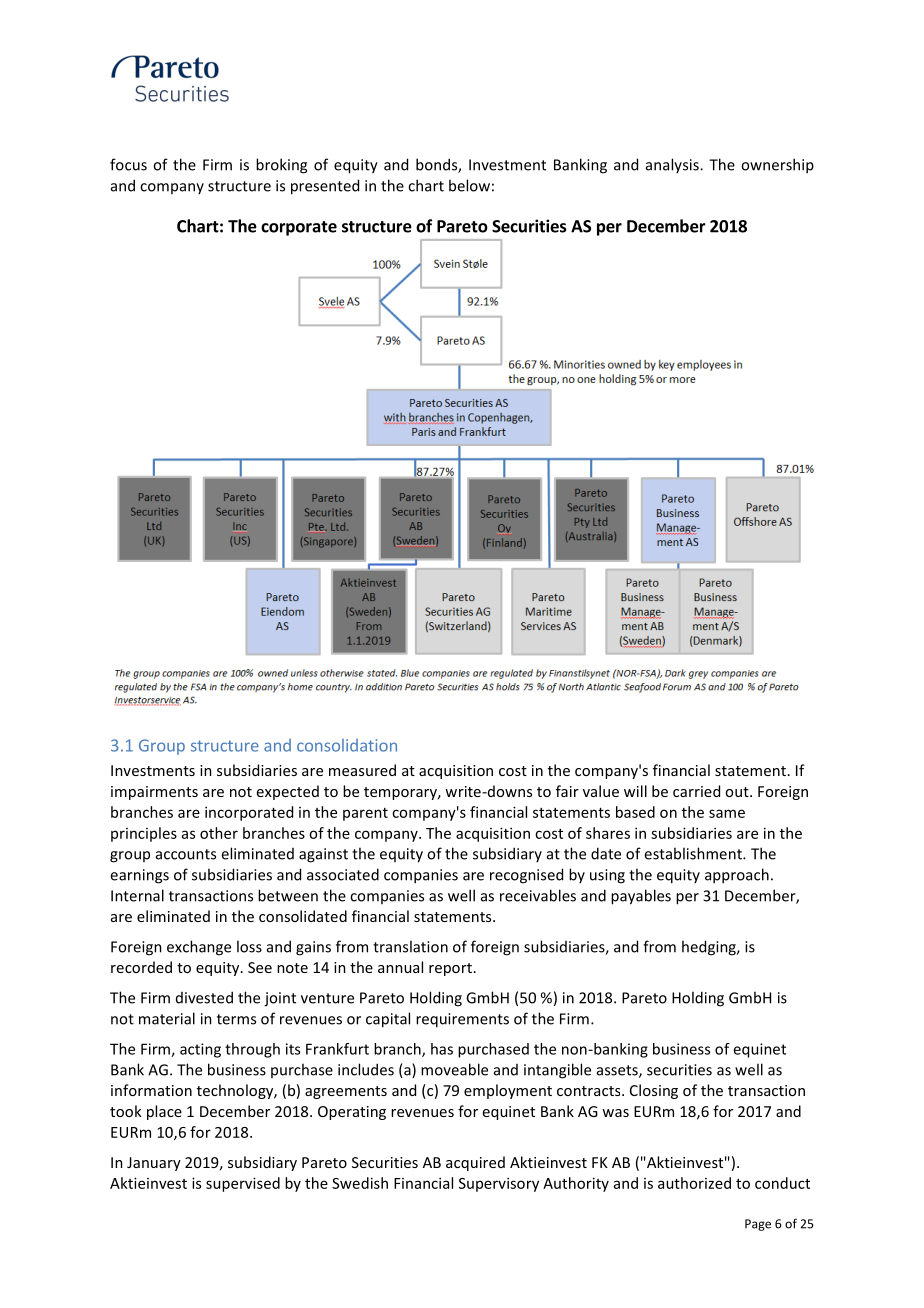 This screenshot has height=1308, width=924. Describe the element at coordinates (199, 948) in the screenshot. I see `exchange` at that location.
